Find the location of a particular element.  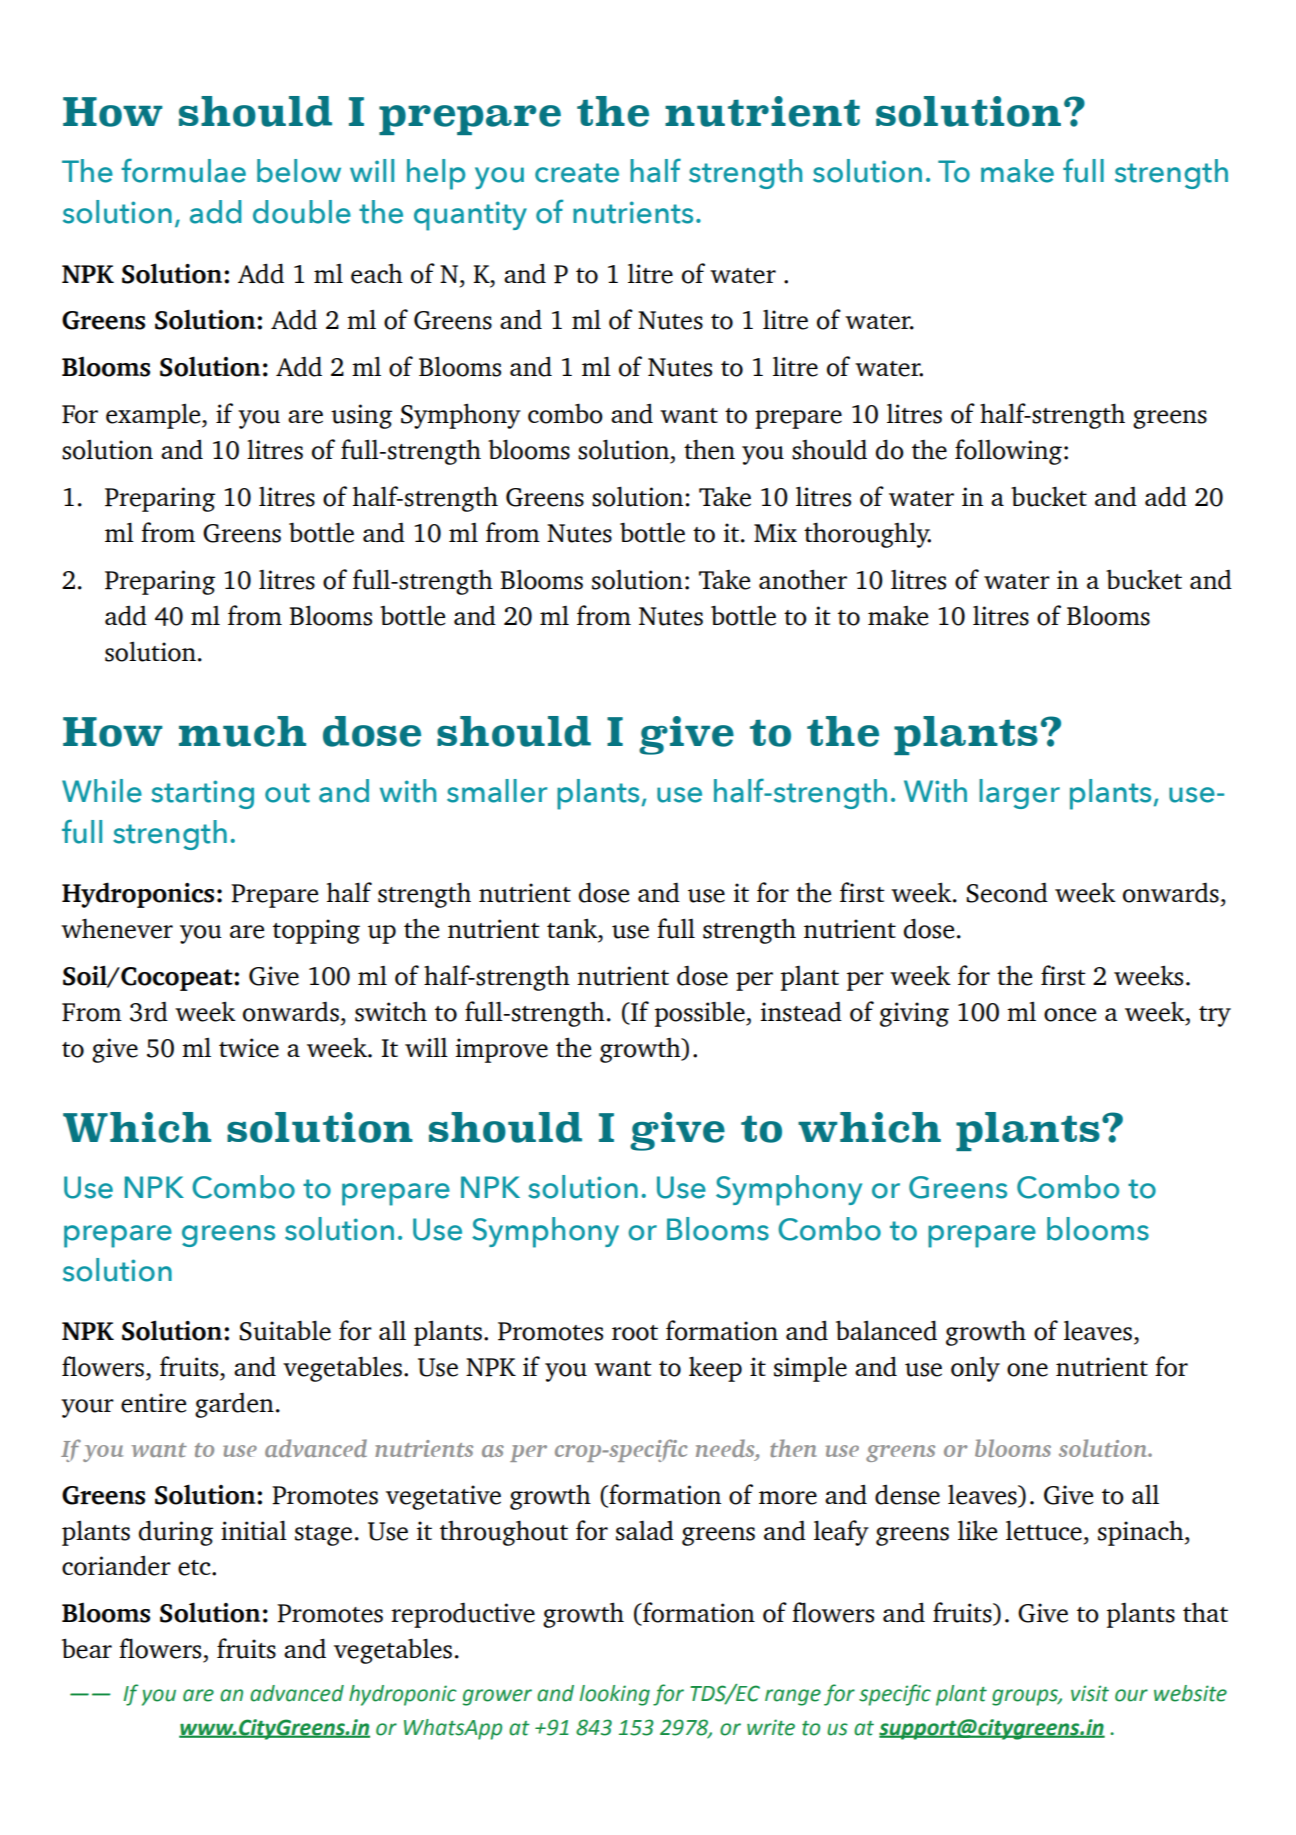

formulae is located at coordinates (183, 170).
